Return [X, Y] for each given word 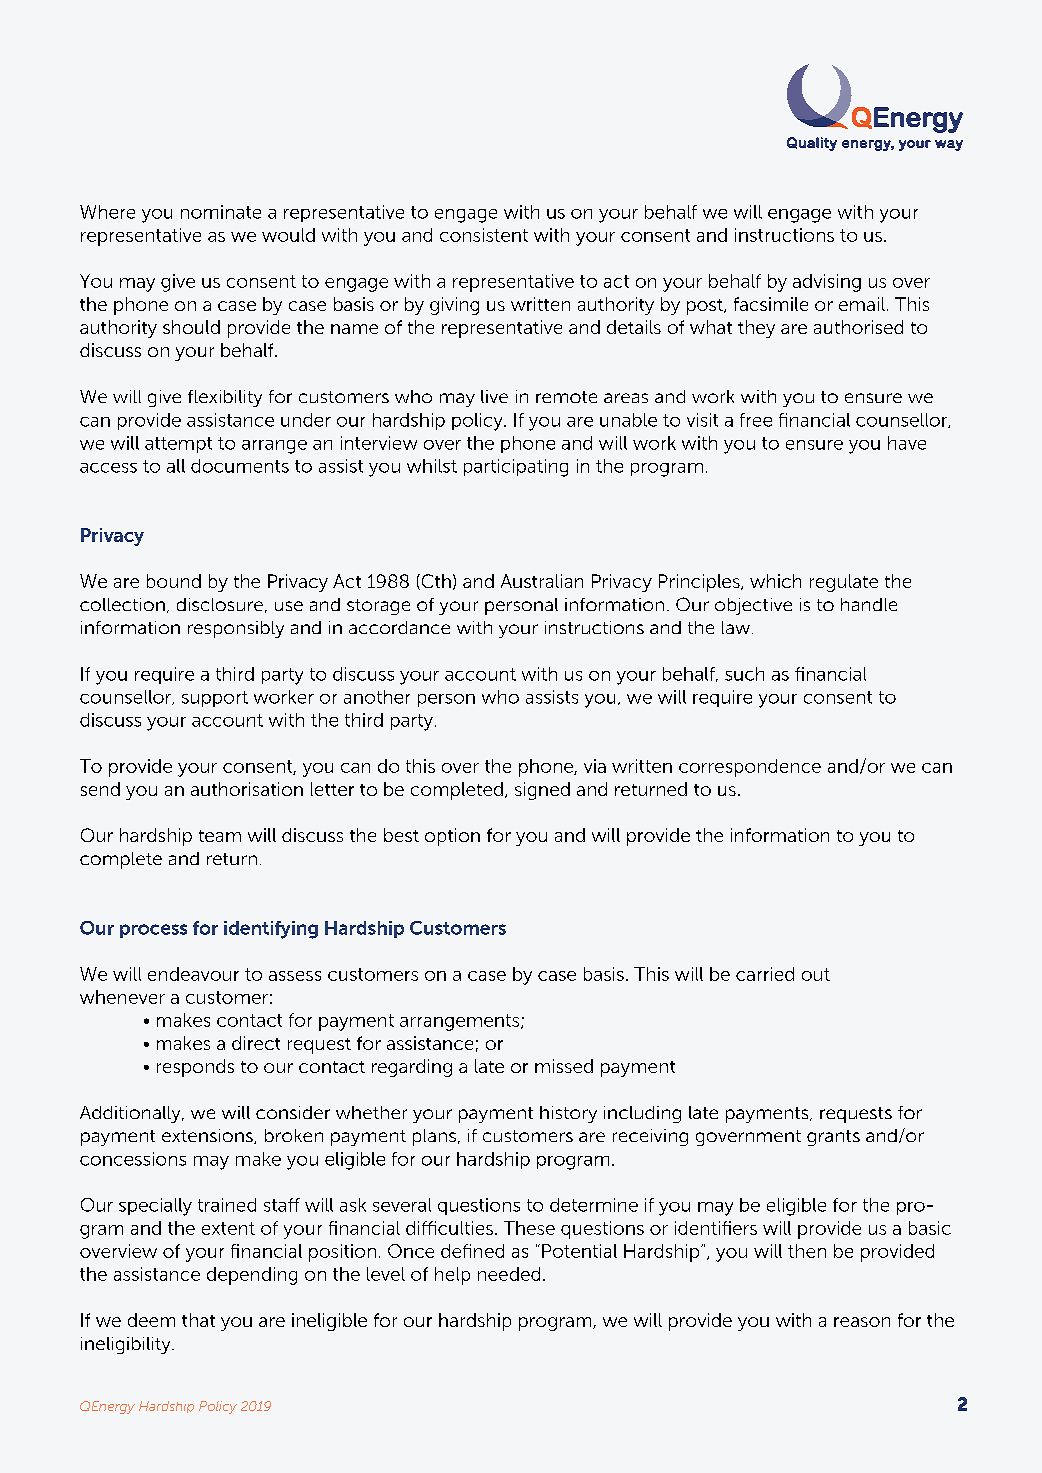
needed [509, 1274]
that [198, 1320]
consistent [484, 235]
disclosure [220, 604]
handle [869, 604]
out [816, 974]
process [153, 931]
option [452, 837]
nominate [221, 212]
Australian [542, 581]
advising [827, 283]
